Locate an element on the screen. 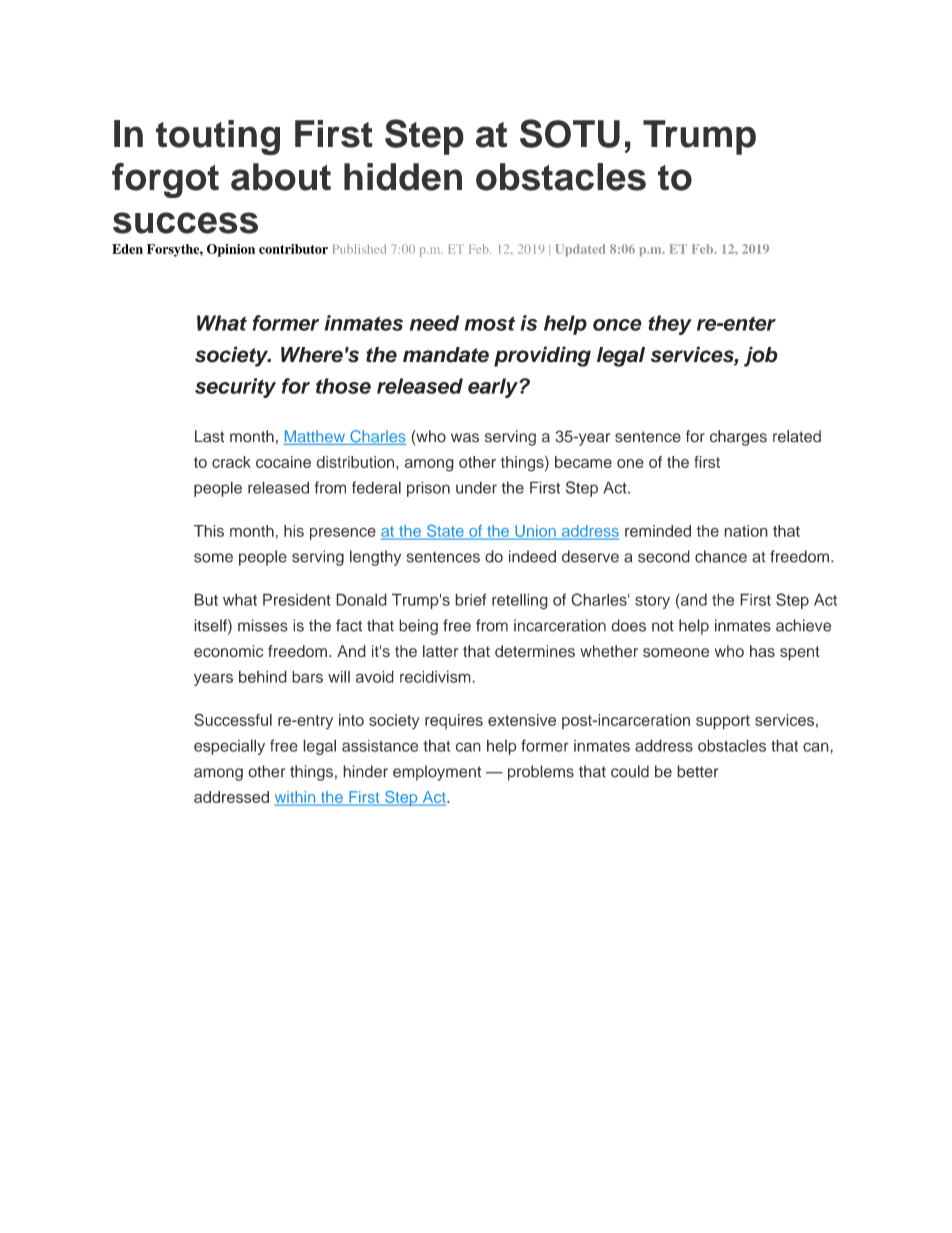  job is located at coordinates (761, 356).
